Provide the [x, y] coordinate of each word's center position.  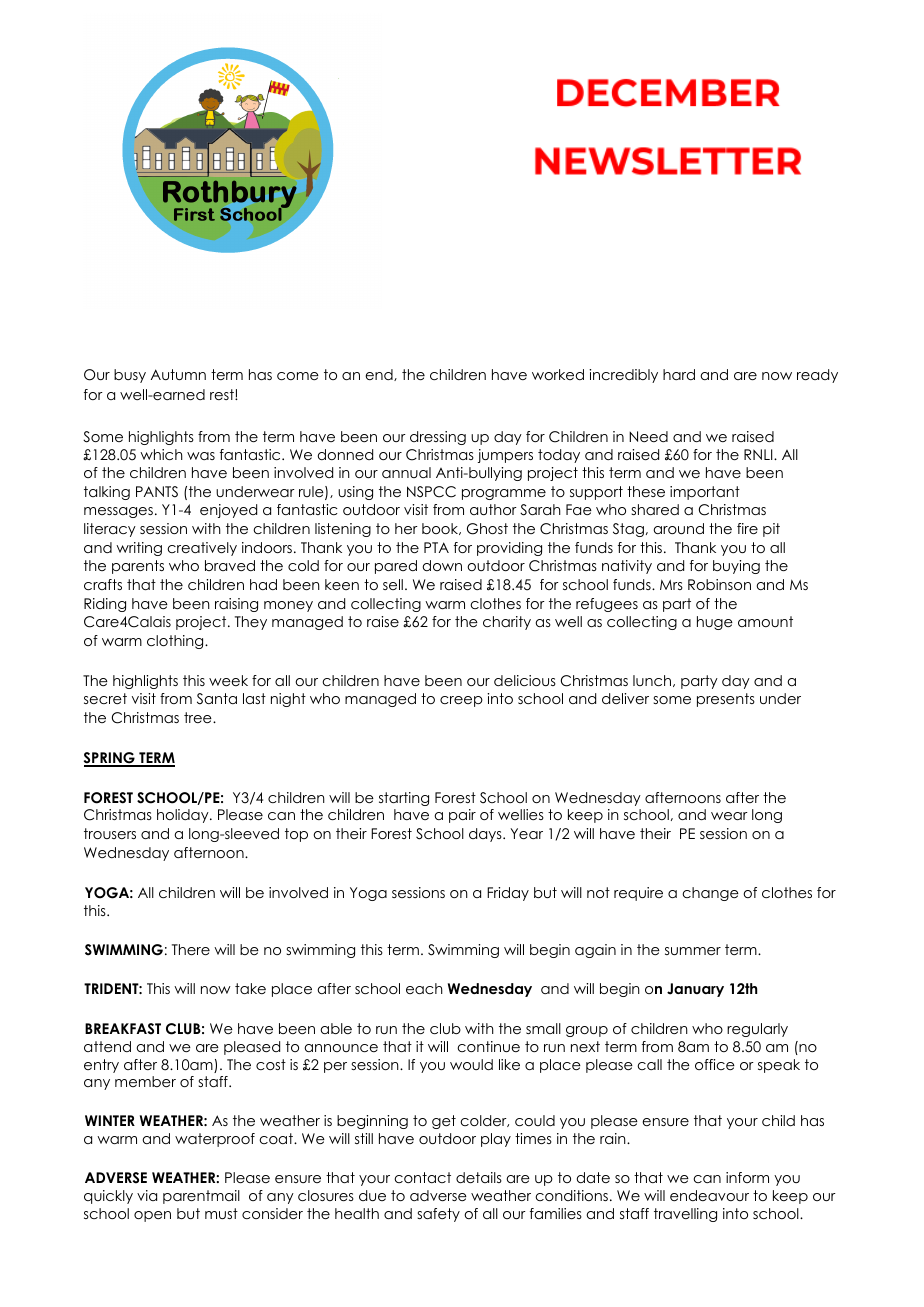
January [695, 990]
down [442, 565]
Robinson [719, 584]
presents [726, 700]
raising [236, 605]
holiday [184, 816]
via [147, 1195]
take [250, 988]
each [424, 988]
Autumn [178, 374]
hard [679, 374]
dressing [438, 438]
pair [462, 816]
